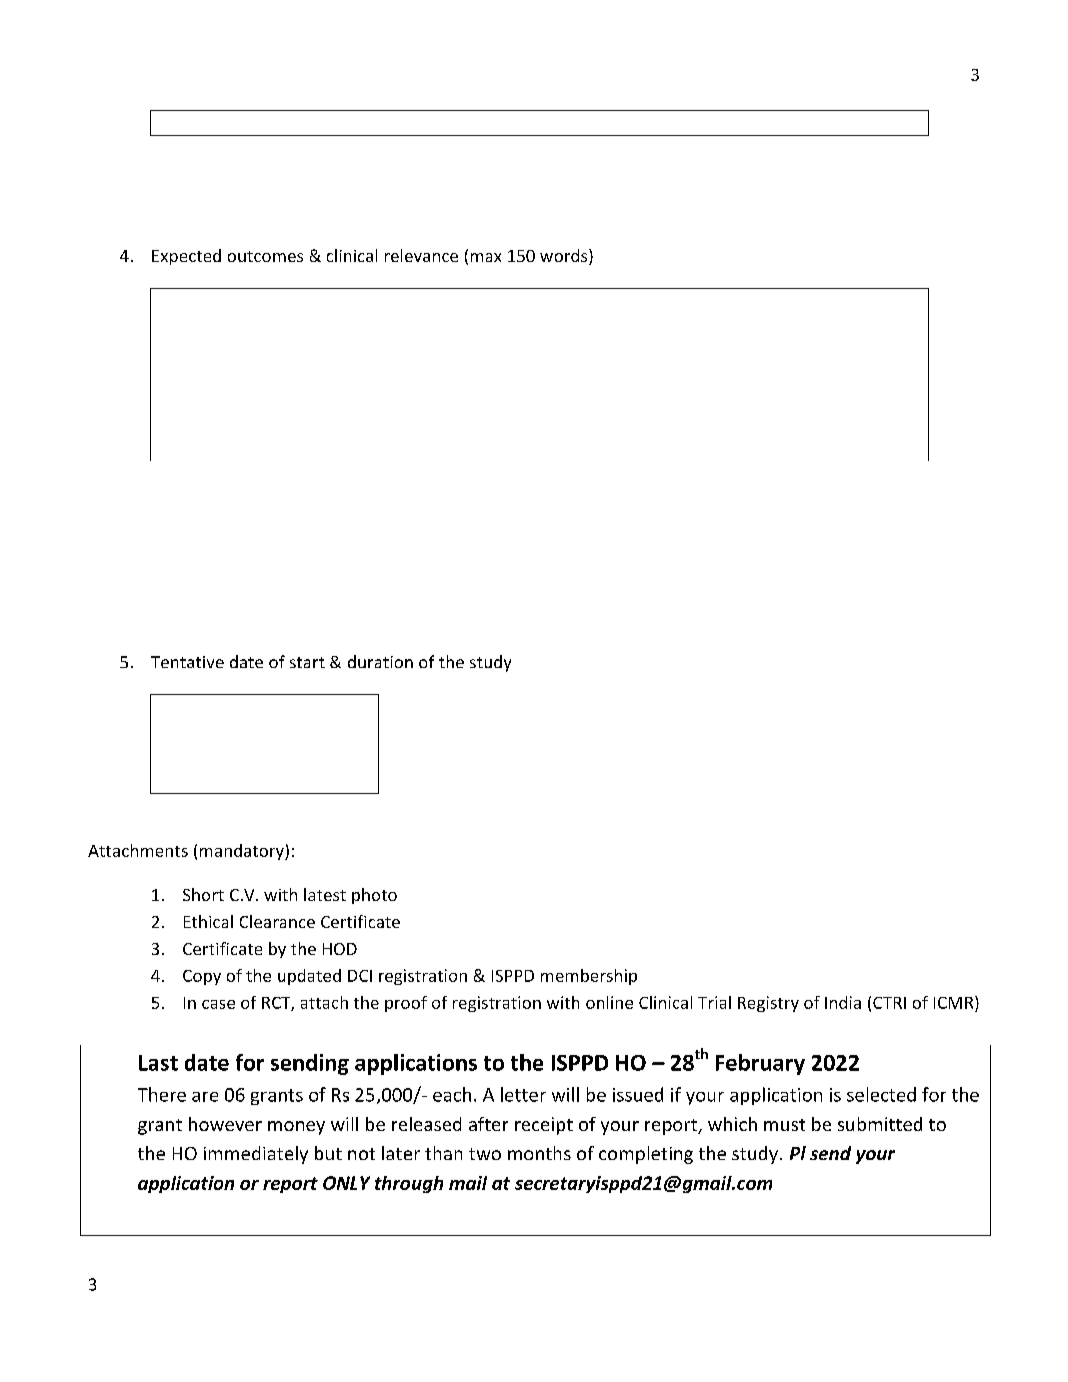 The width and height of the page is (1068, 1382). I want to click on India, so click(843, 1002).
